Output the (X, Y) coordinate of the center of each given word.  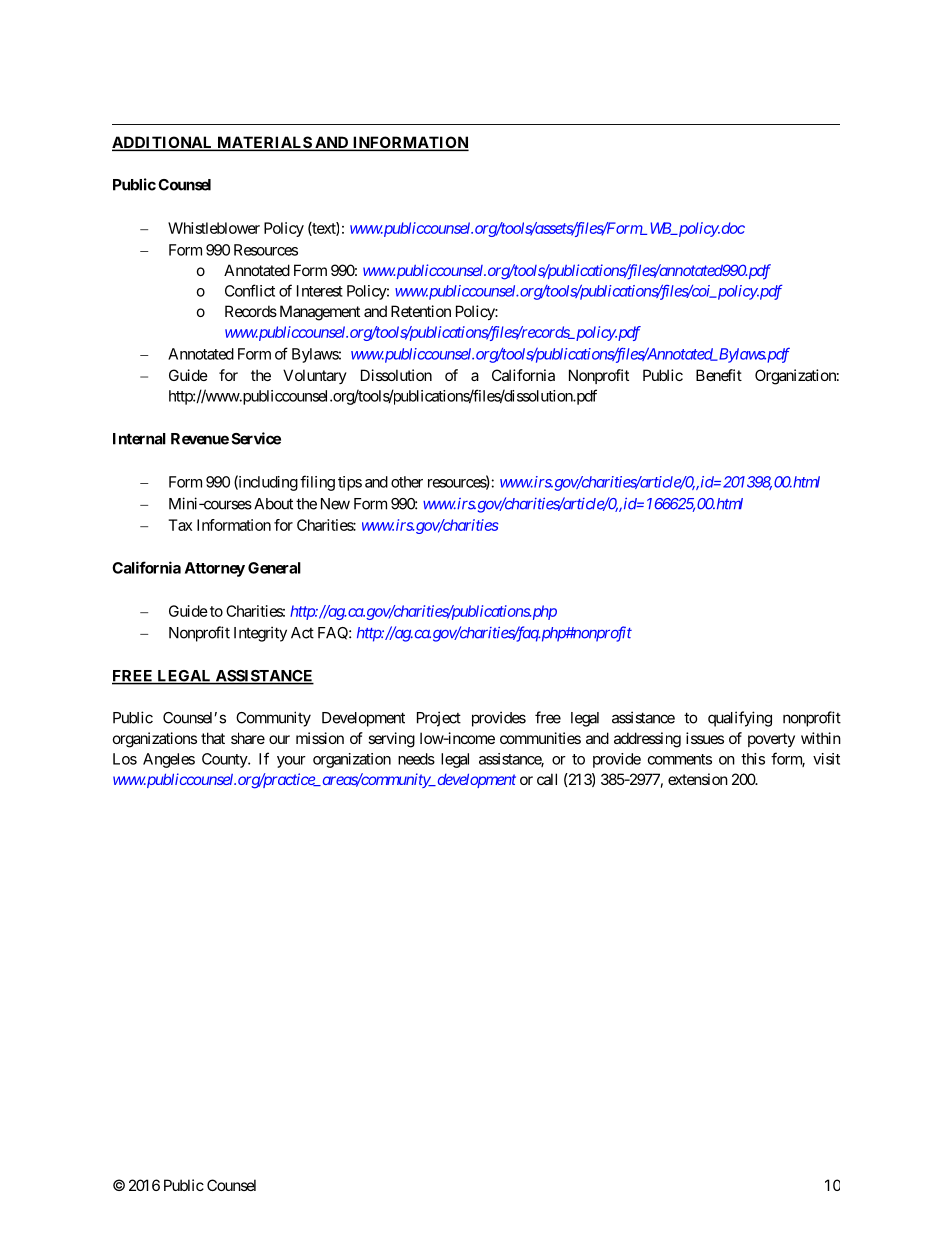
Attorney (215, 569)
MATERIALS (264, 143)
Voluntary (315, 376)
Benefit (719, 375)
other (407, 482)
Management (320, 313)
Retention (421, 311)
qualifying (740, 719)
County (225, 760)
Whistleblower (214, 228)
